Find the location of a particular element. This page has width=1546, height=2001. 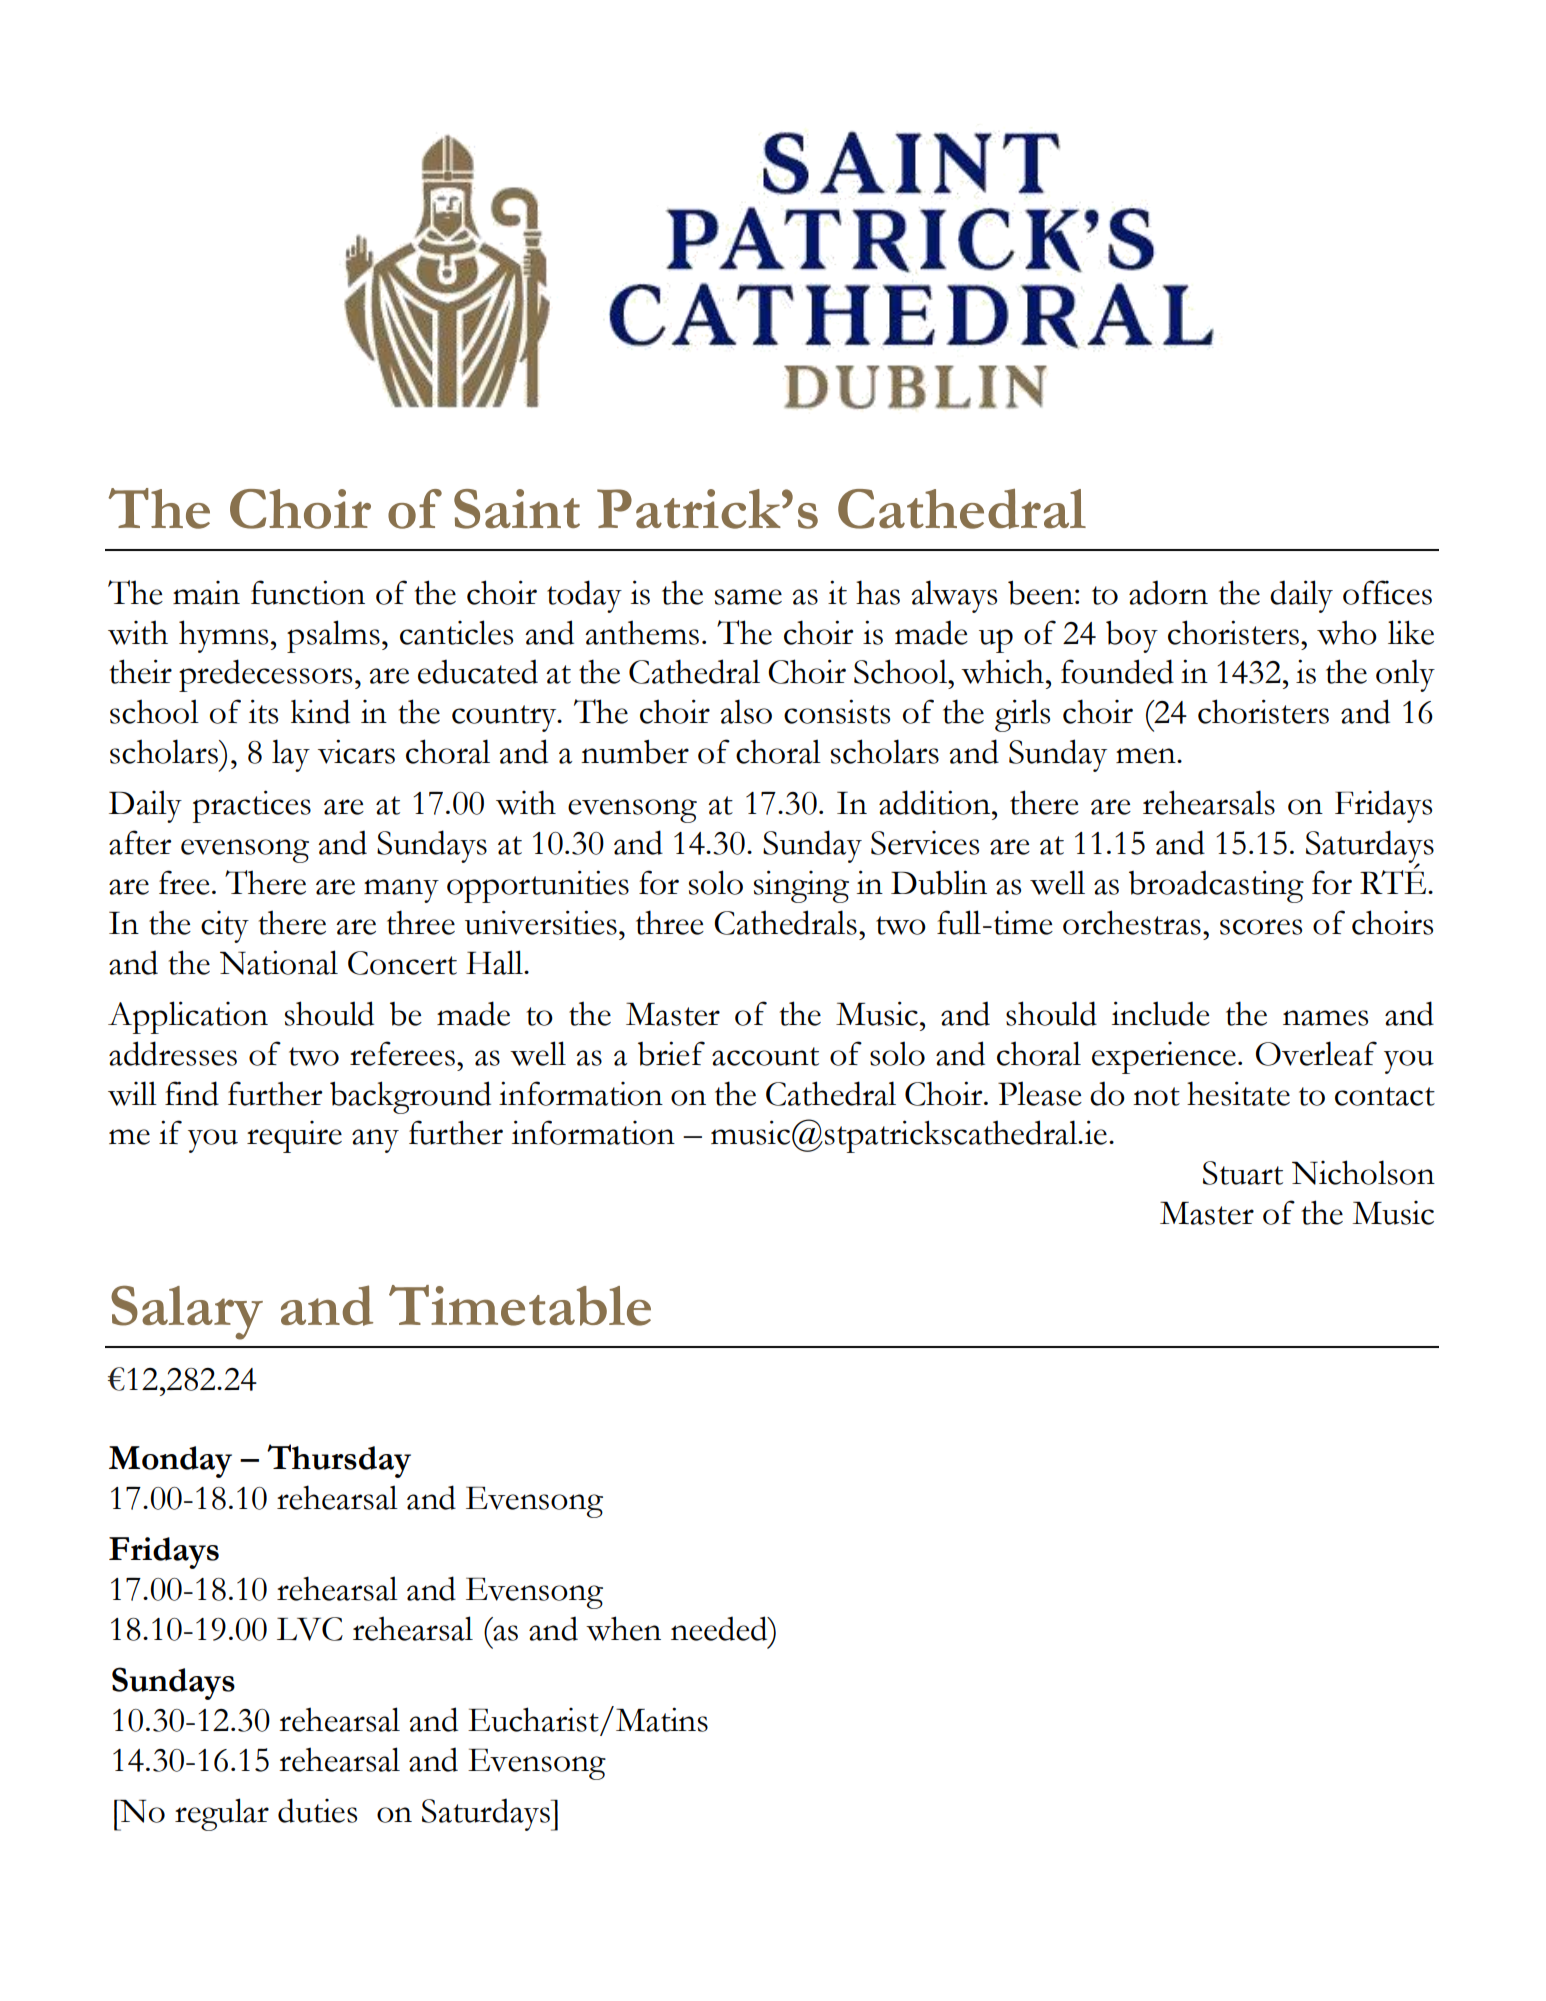

duties is located at coordinates (317, 1810).
